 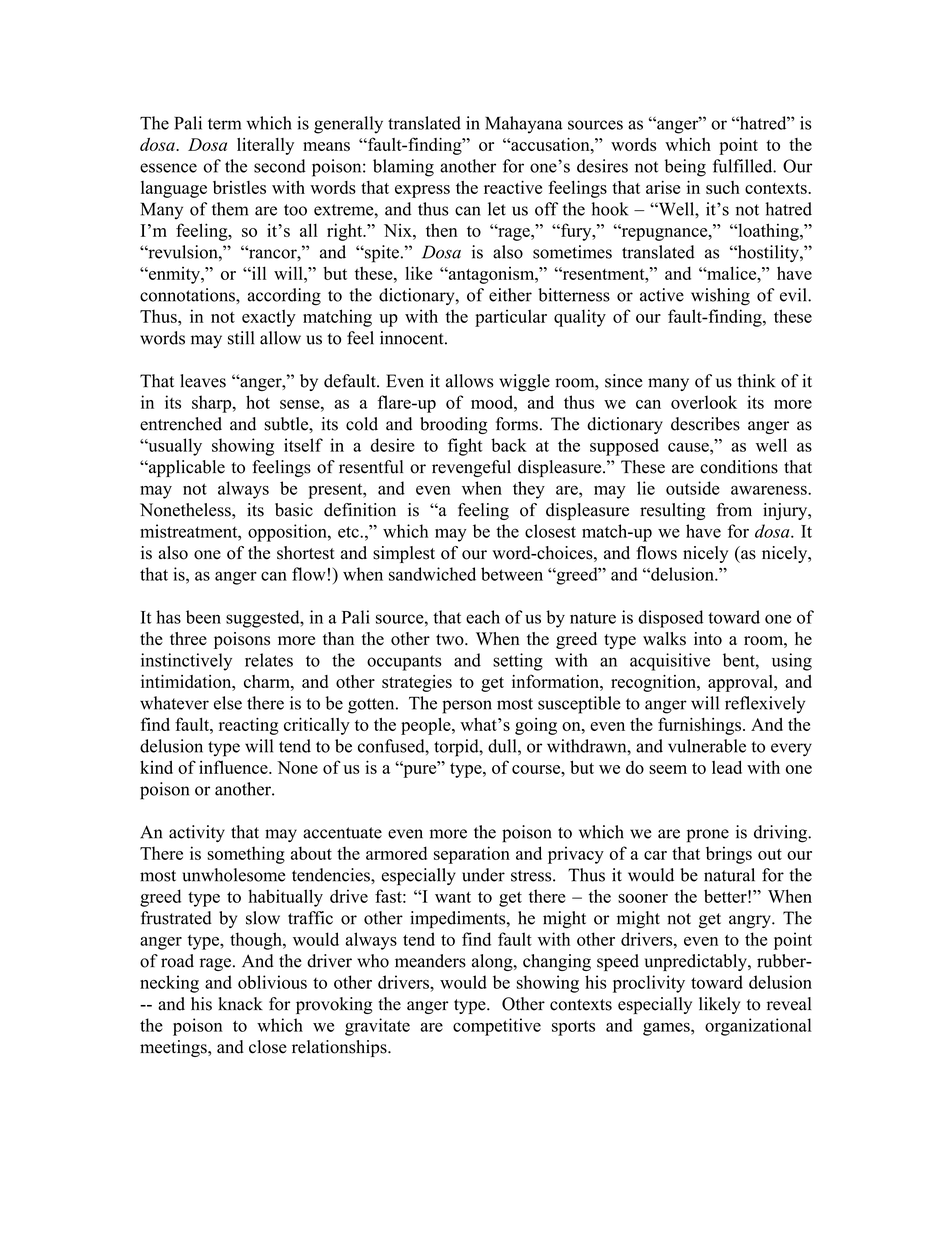 I want to click on separation, so click(x=472, y=855).
